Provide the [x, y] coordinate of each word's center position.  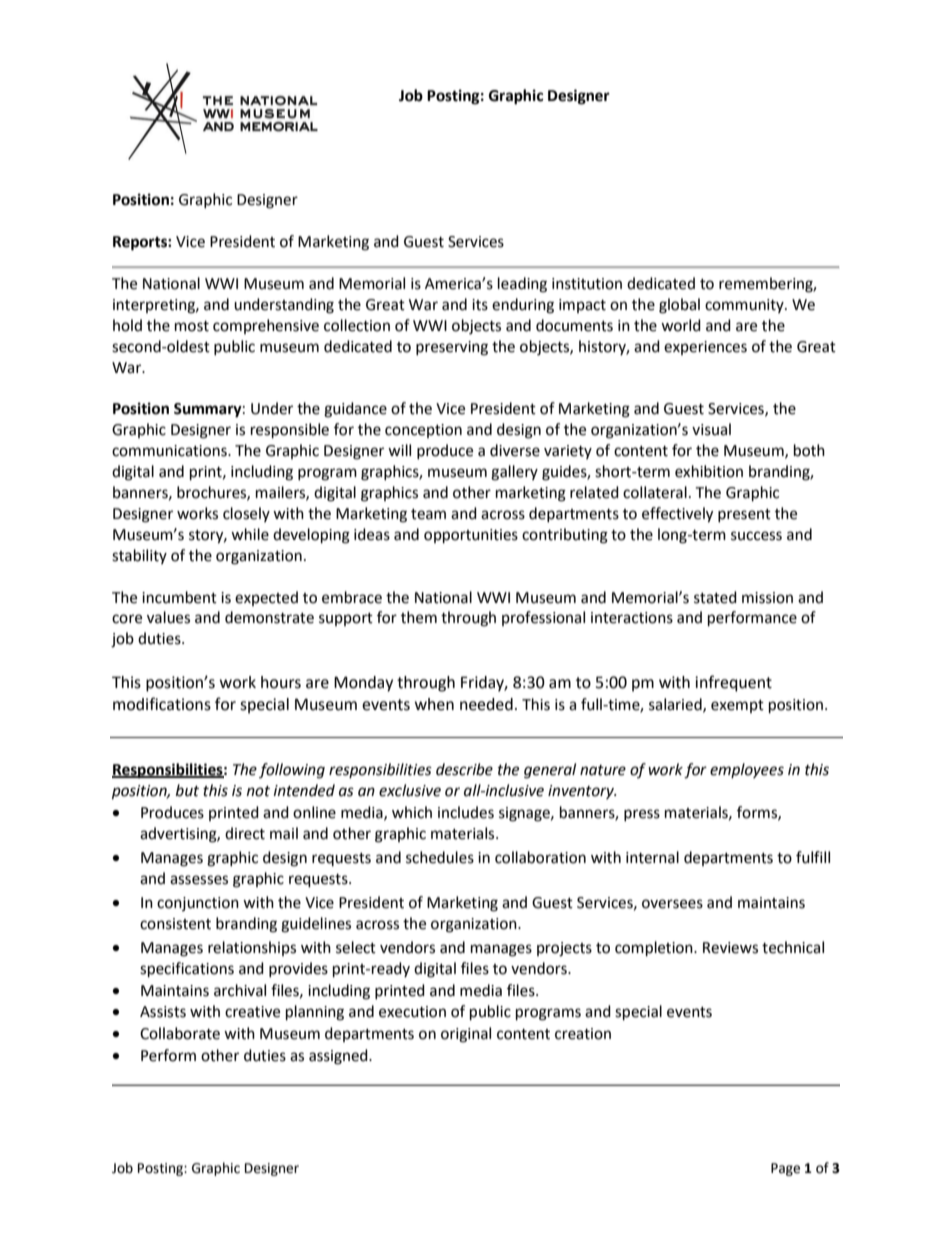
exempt [737, 706]
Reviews [730, 948]
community [745, 306]
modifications [162, 704]
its [480, 305]
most [192, 326]
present [744, 515]
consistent [175, 924]
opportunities [471, 536]
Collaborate [180, 1033]
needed [486, 704]
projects [564, 949]
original [466, 1035]
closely [246, 514]
